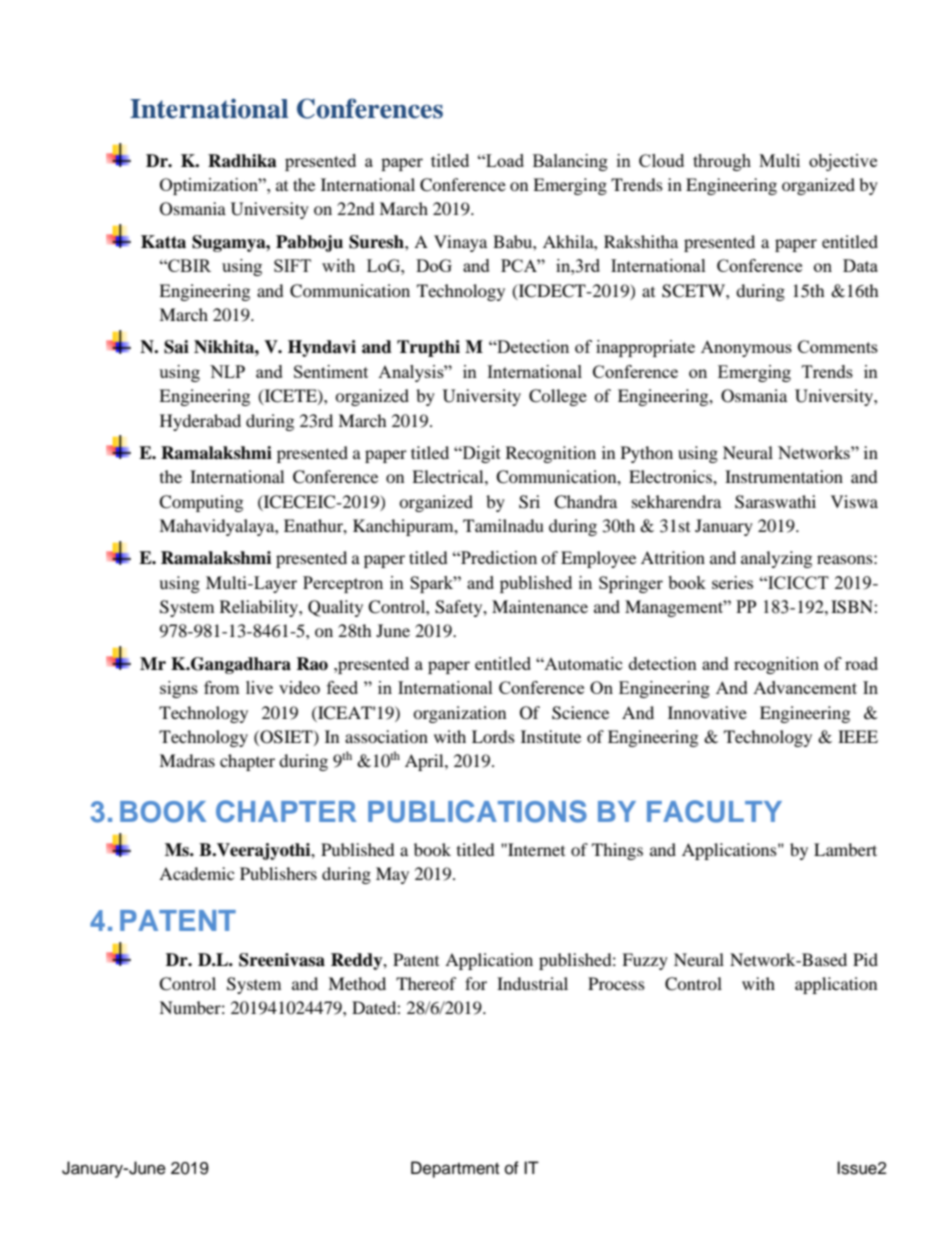  I want to click on SIFT, so click(292, 265).
